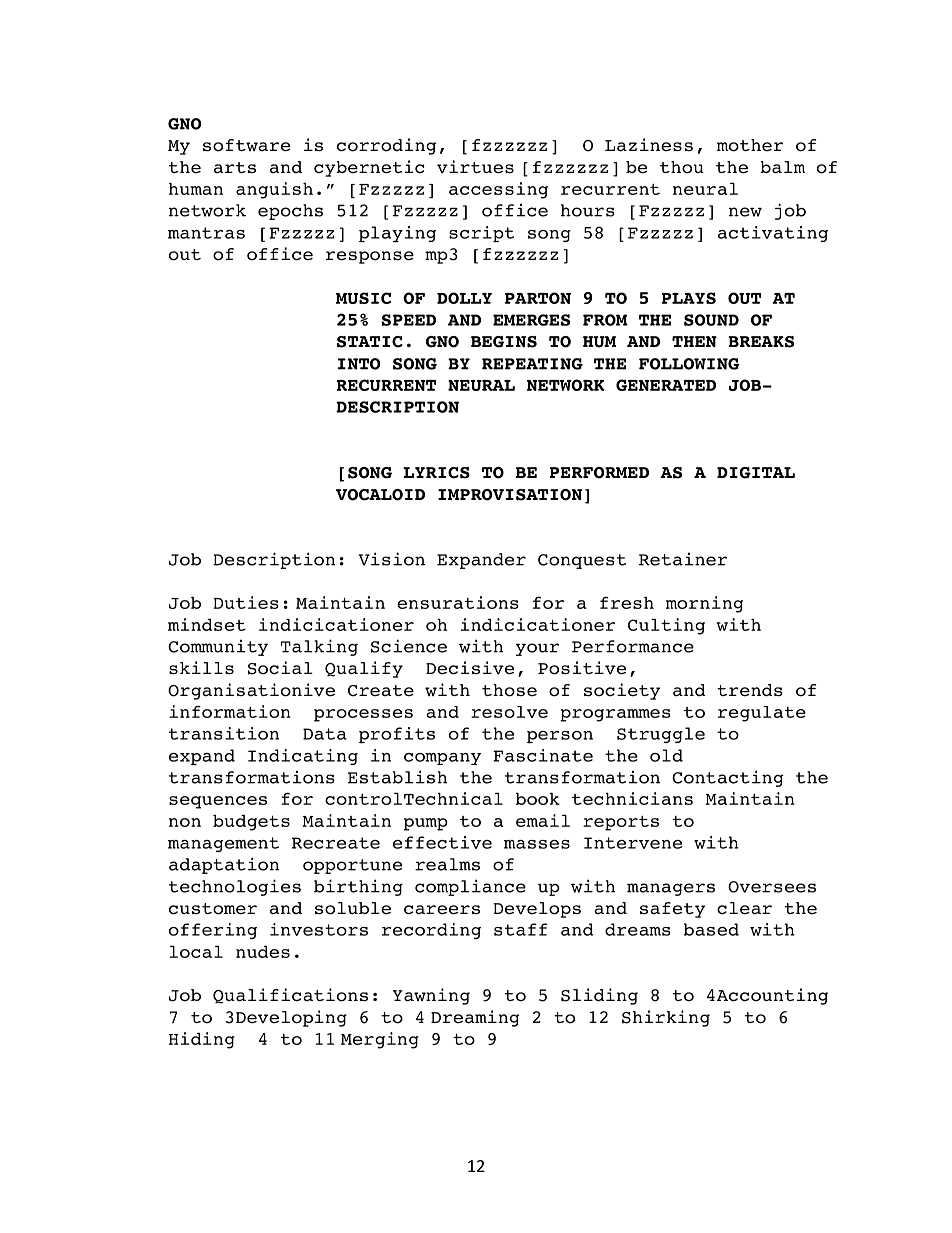 The image size is (952, 1233). I want to click on Qualifications, so click(290, 996).
